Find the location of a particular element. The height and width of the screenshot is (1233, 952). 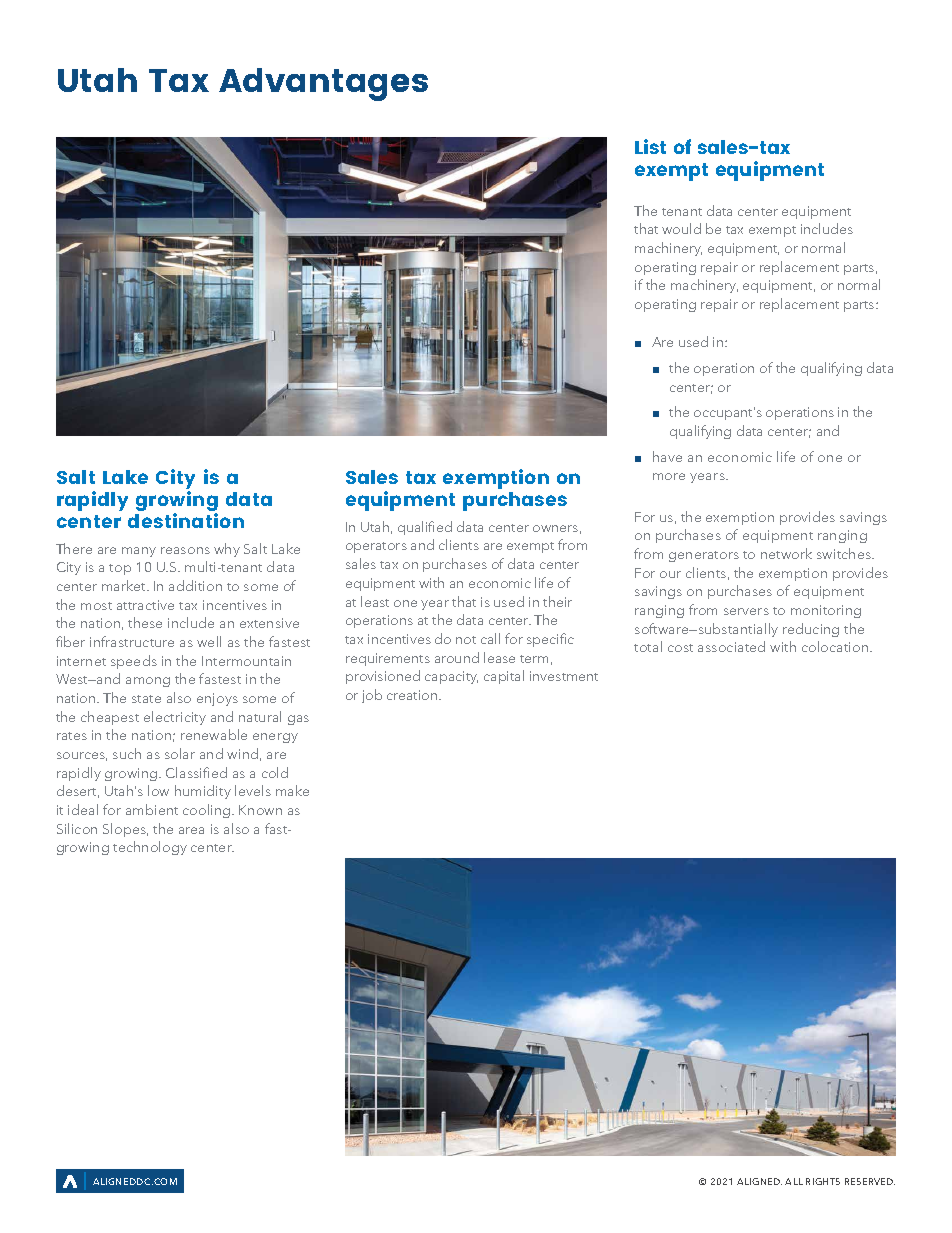

these is located at coordinates (145, 622).
